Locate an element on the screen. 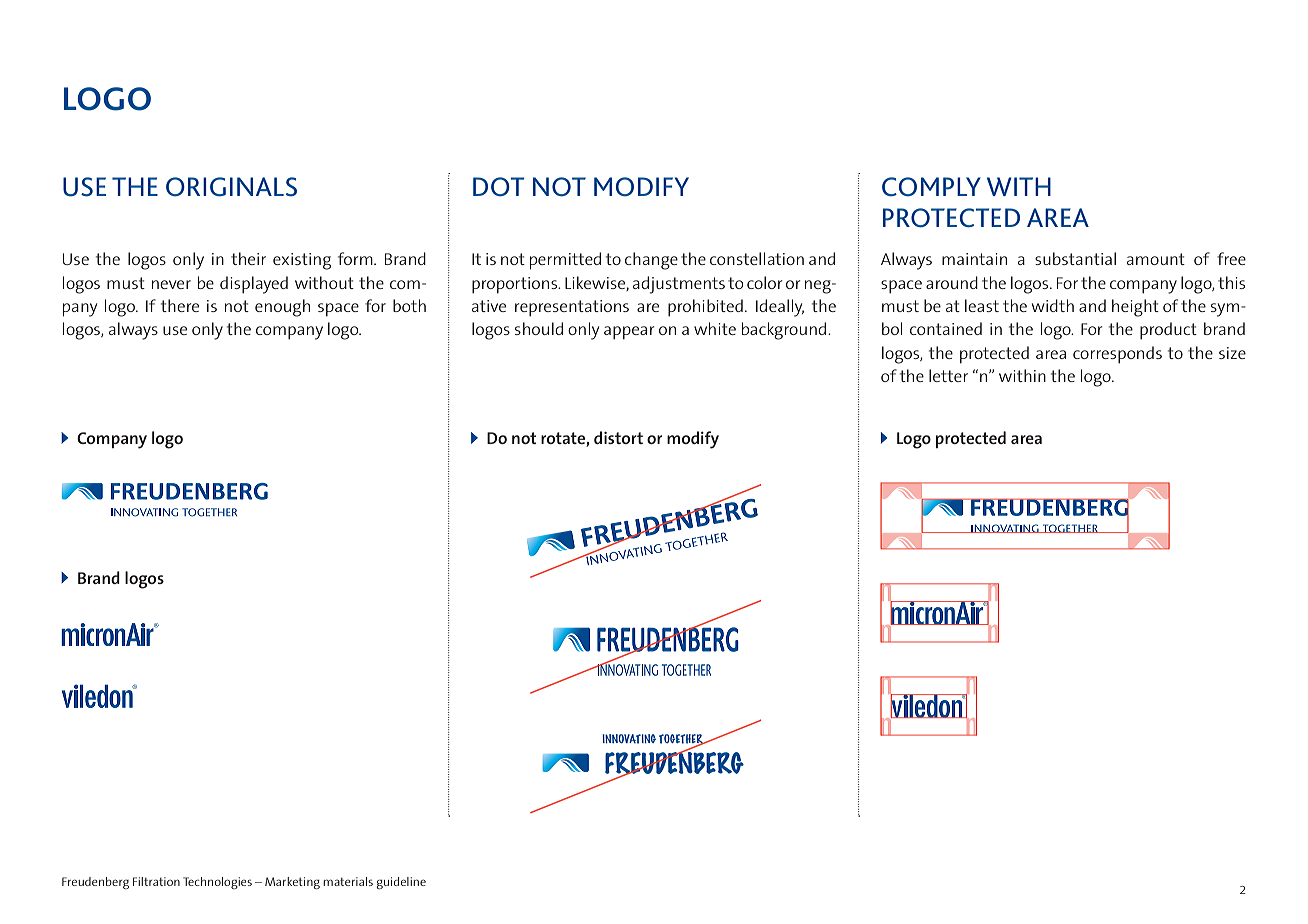 The width and height of the screenshot is (1308, 924). guideline is located at coordinates (401, 883).
